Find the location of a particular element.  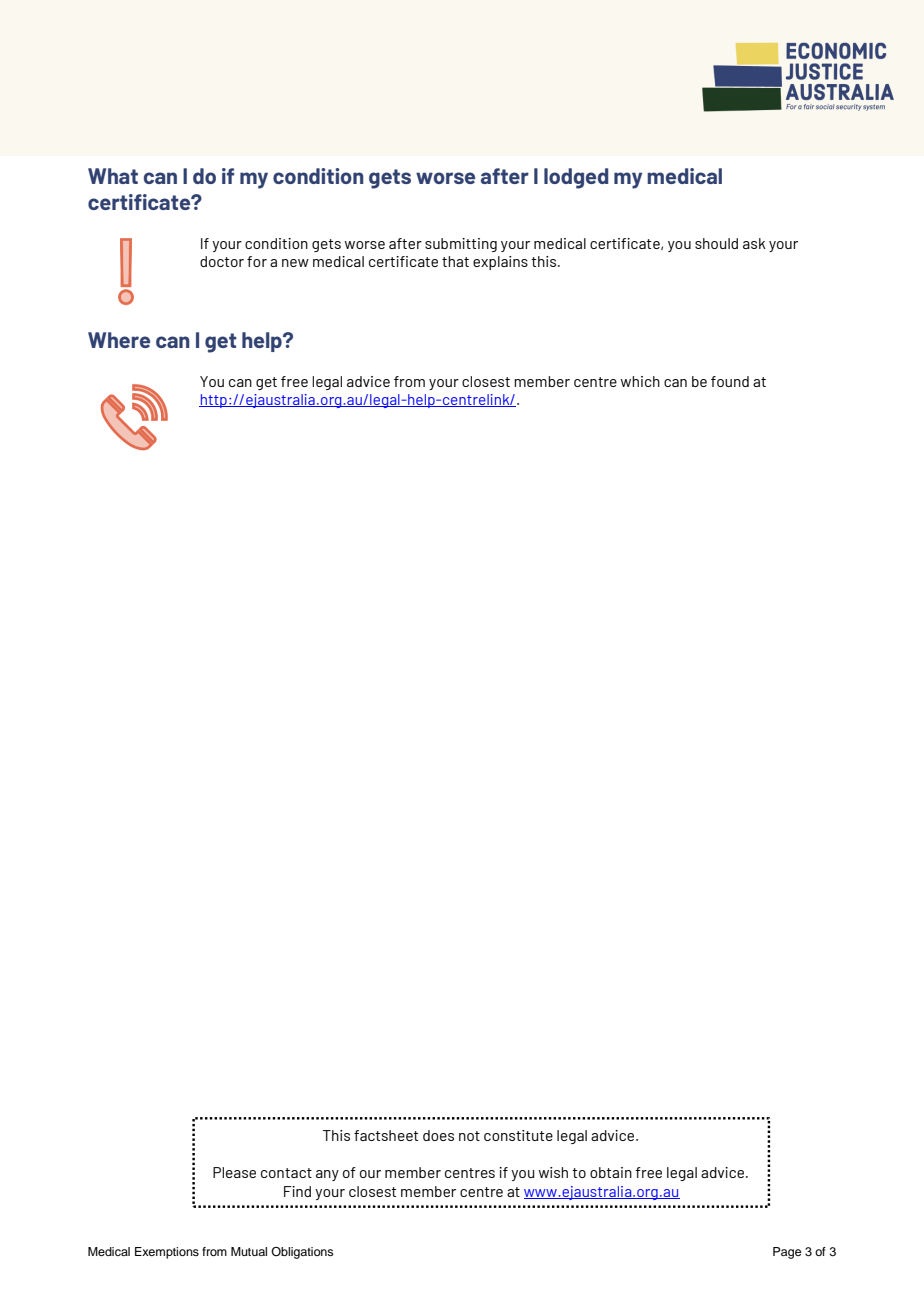

not is located at coordinates (469, 1136).
